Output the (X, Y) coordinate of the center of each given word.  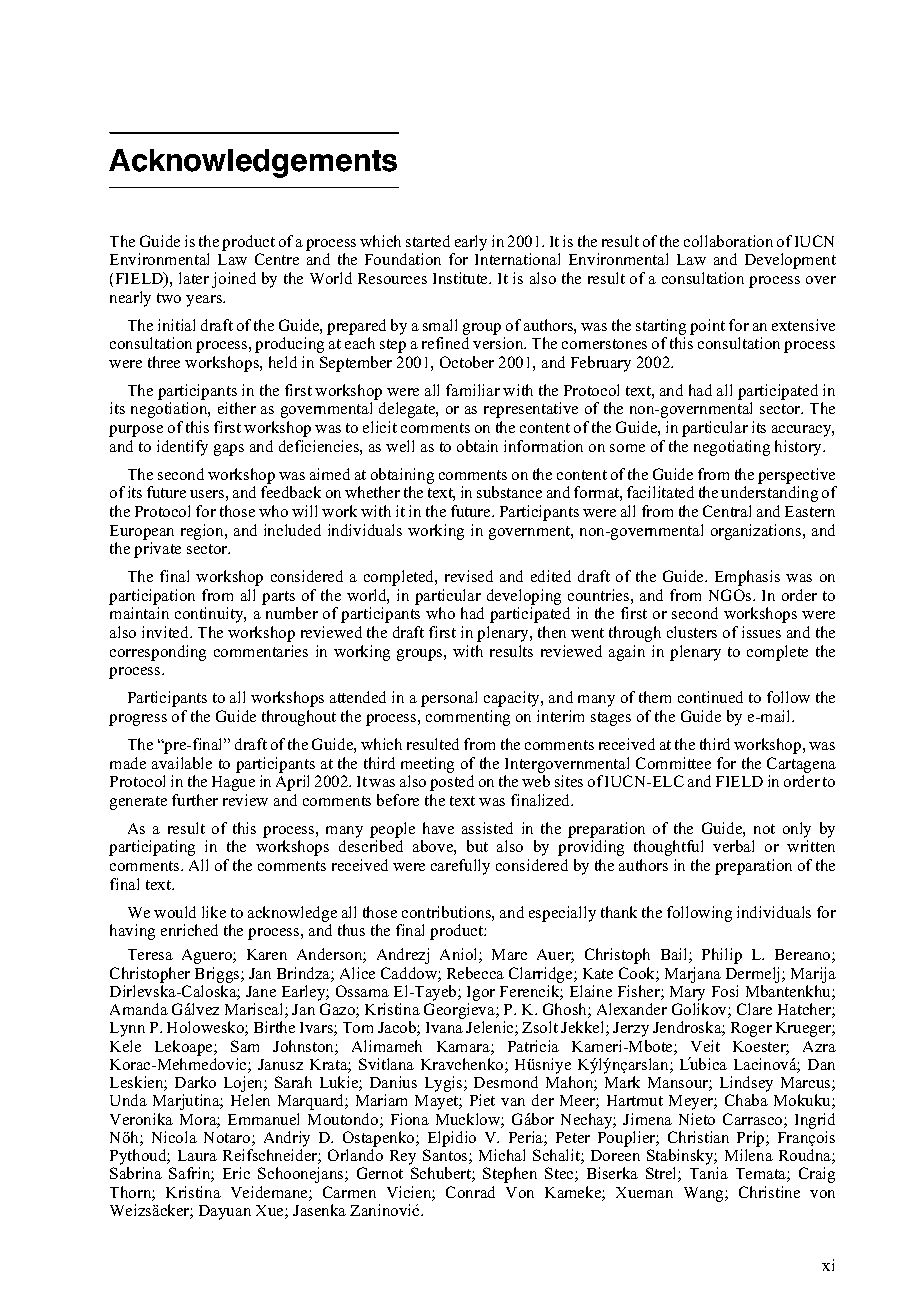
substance (509, 492)
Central (727, 511)
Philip (722, 956)
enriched (189, 930)
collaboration (728, 241)
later (194, 278)
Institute (462, 278)
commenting (468, 718)
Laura (197, 1155)
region (203, 532)
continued (710, 697)
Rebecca (475, 973)
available (182, 763)
